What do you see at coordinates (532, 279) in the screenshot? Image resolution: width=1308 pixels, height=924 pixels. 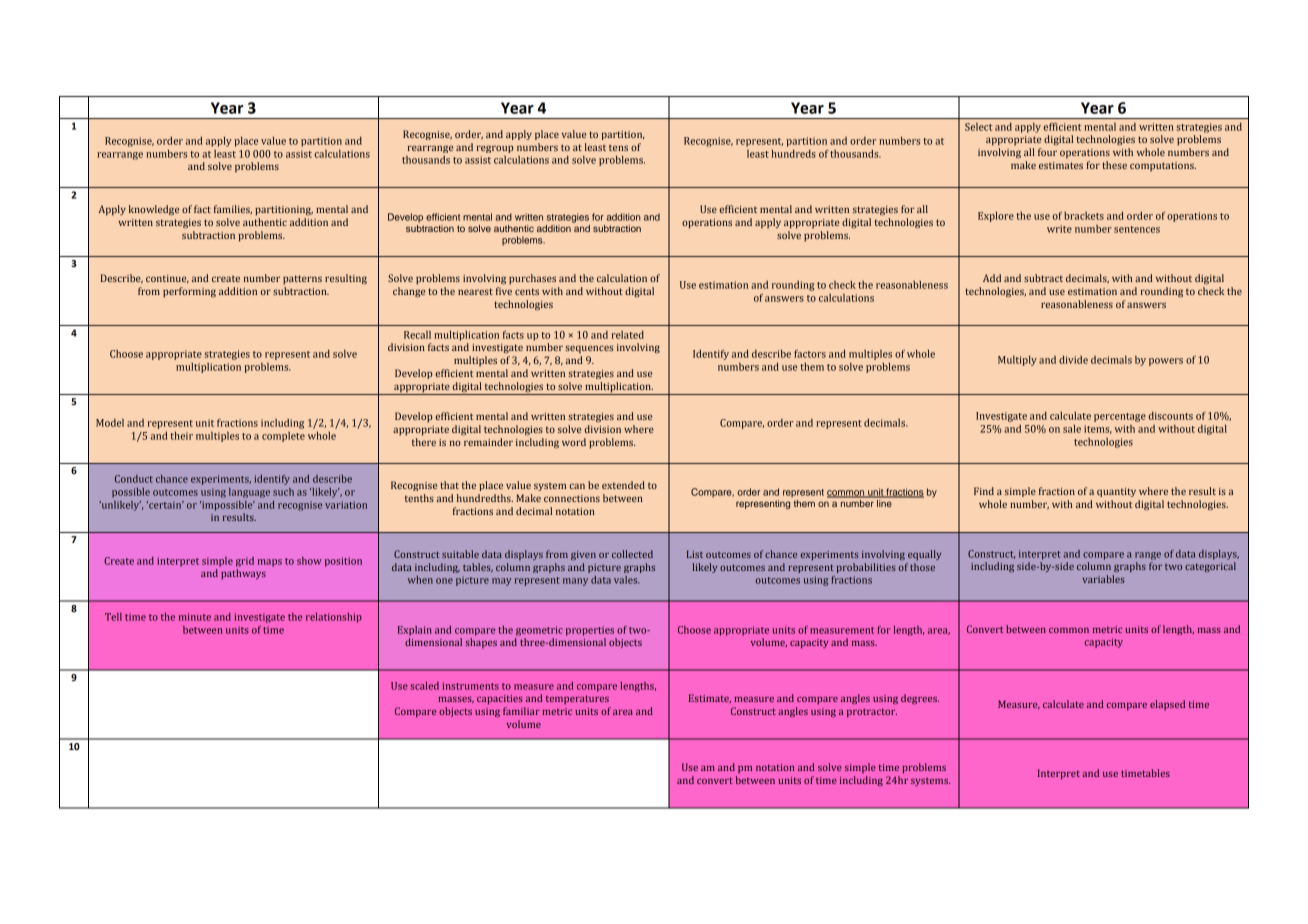 I see `purchases` at bounding box center [532, 279].
